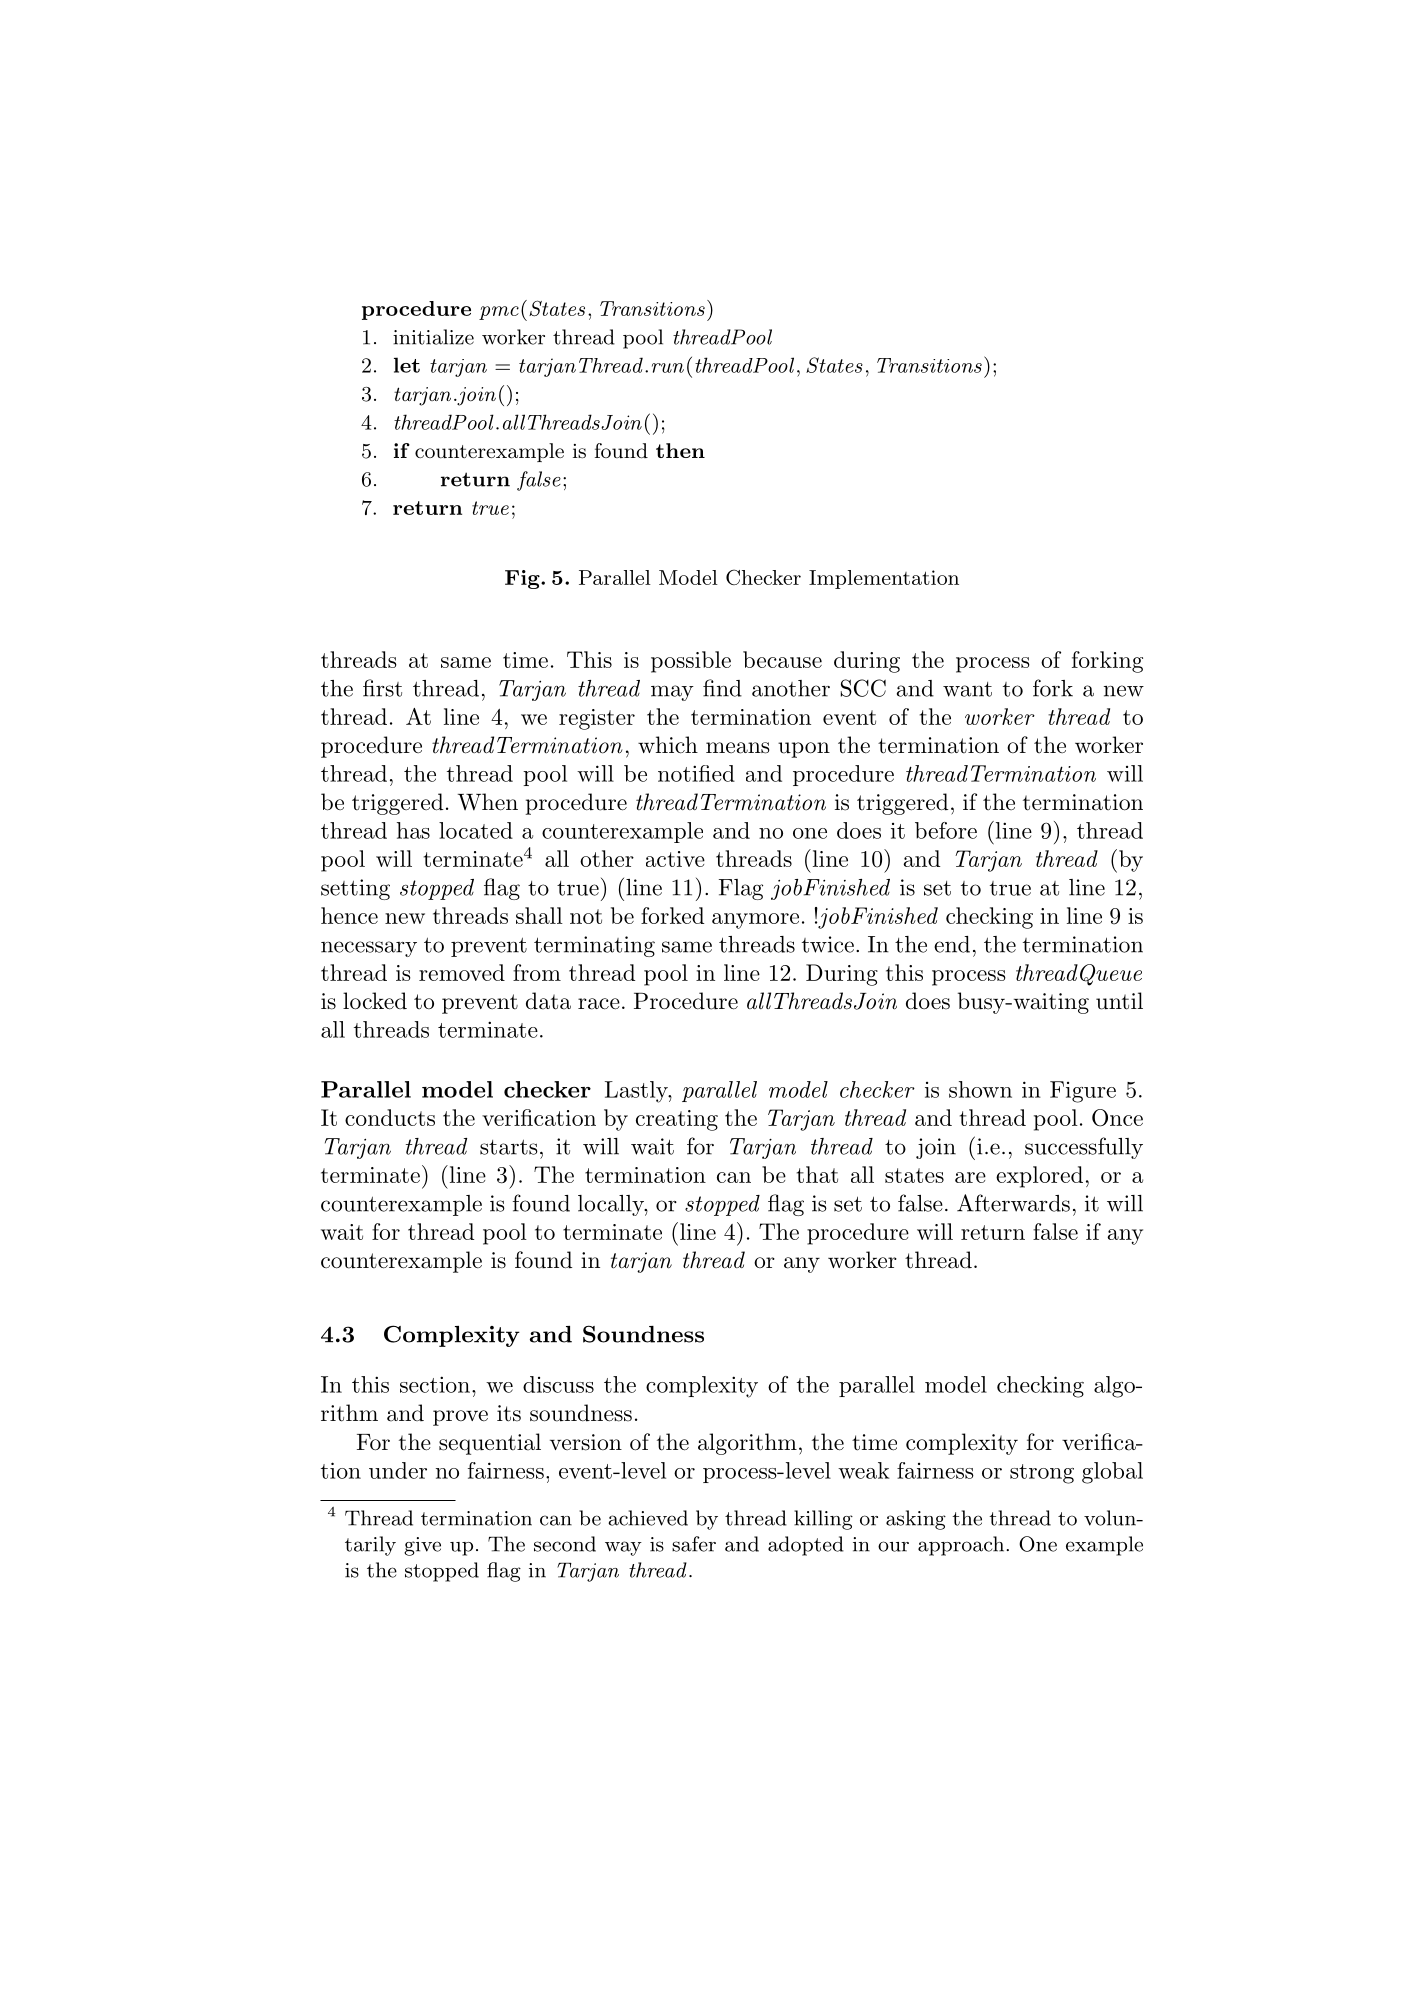  What do you see at coordinates (462, 972) in the screenshot?
I see `removed` at bounding box center [462, 972].
